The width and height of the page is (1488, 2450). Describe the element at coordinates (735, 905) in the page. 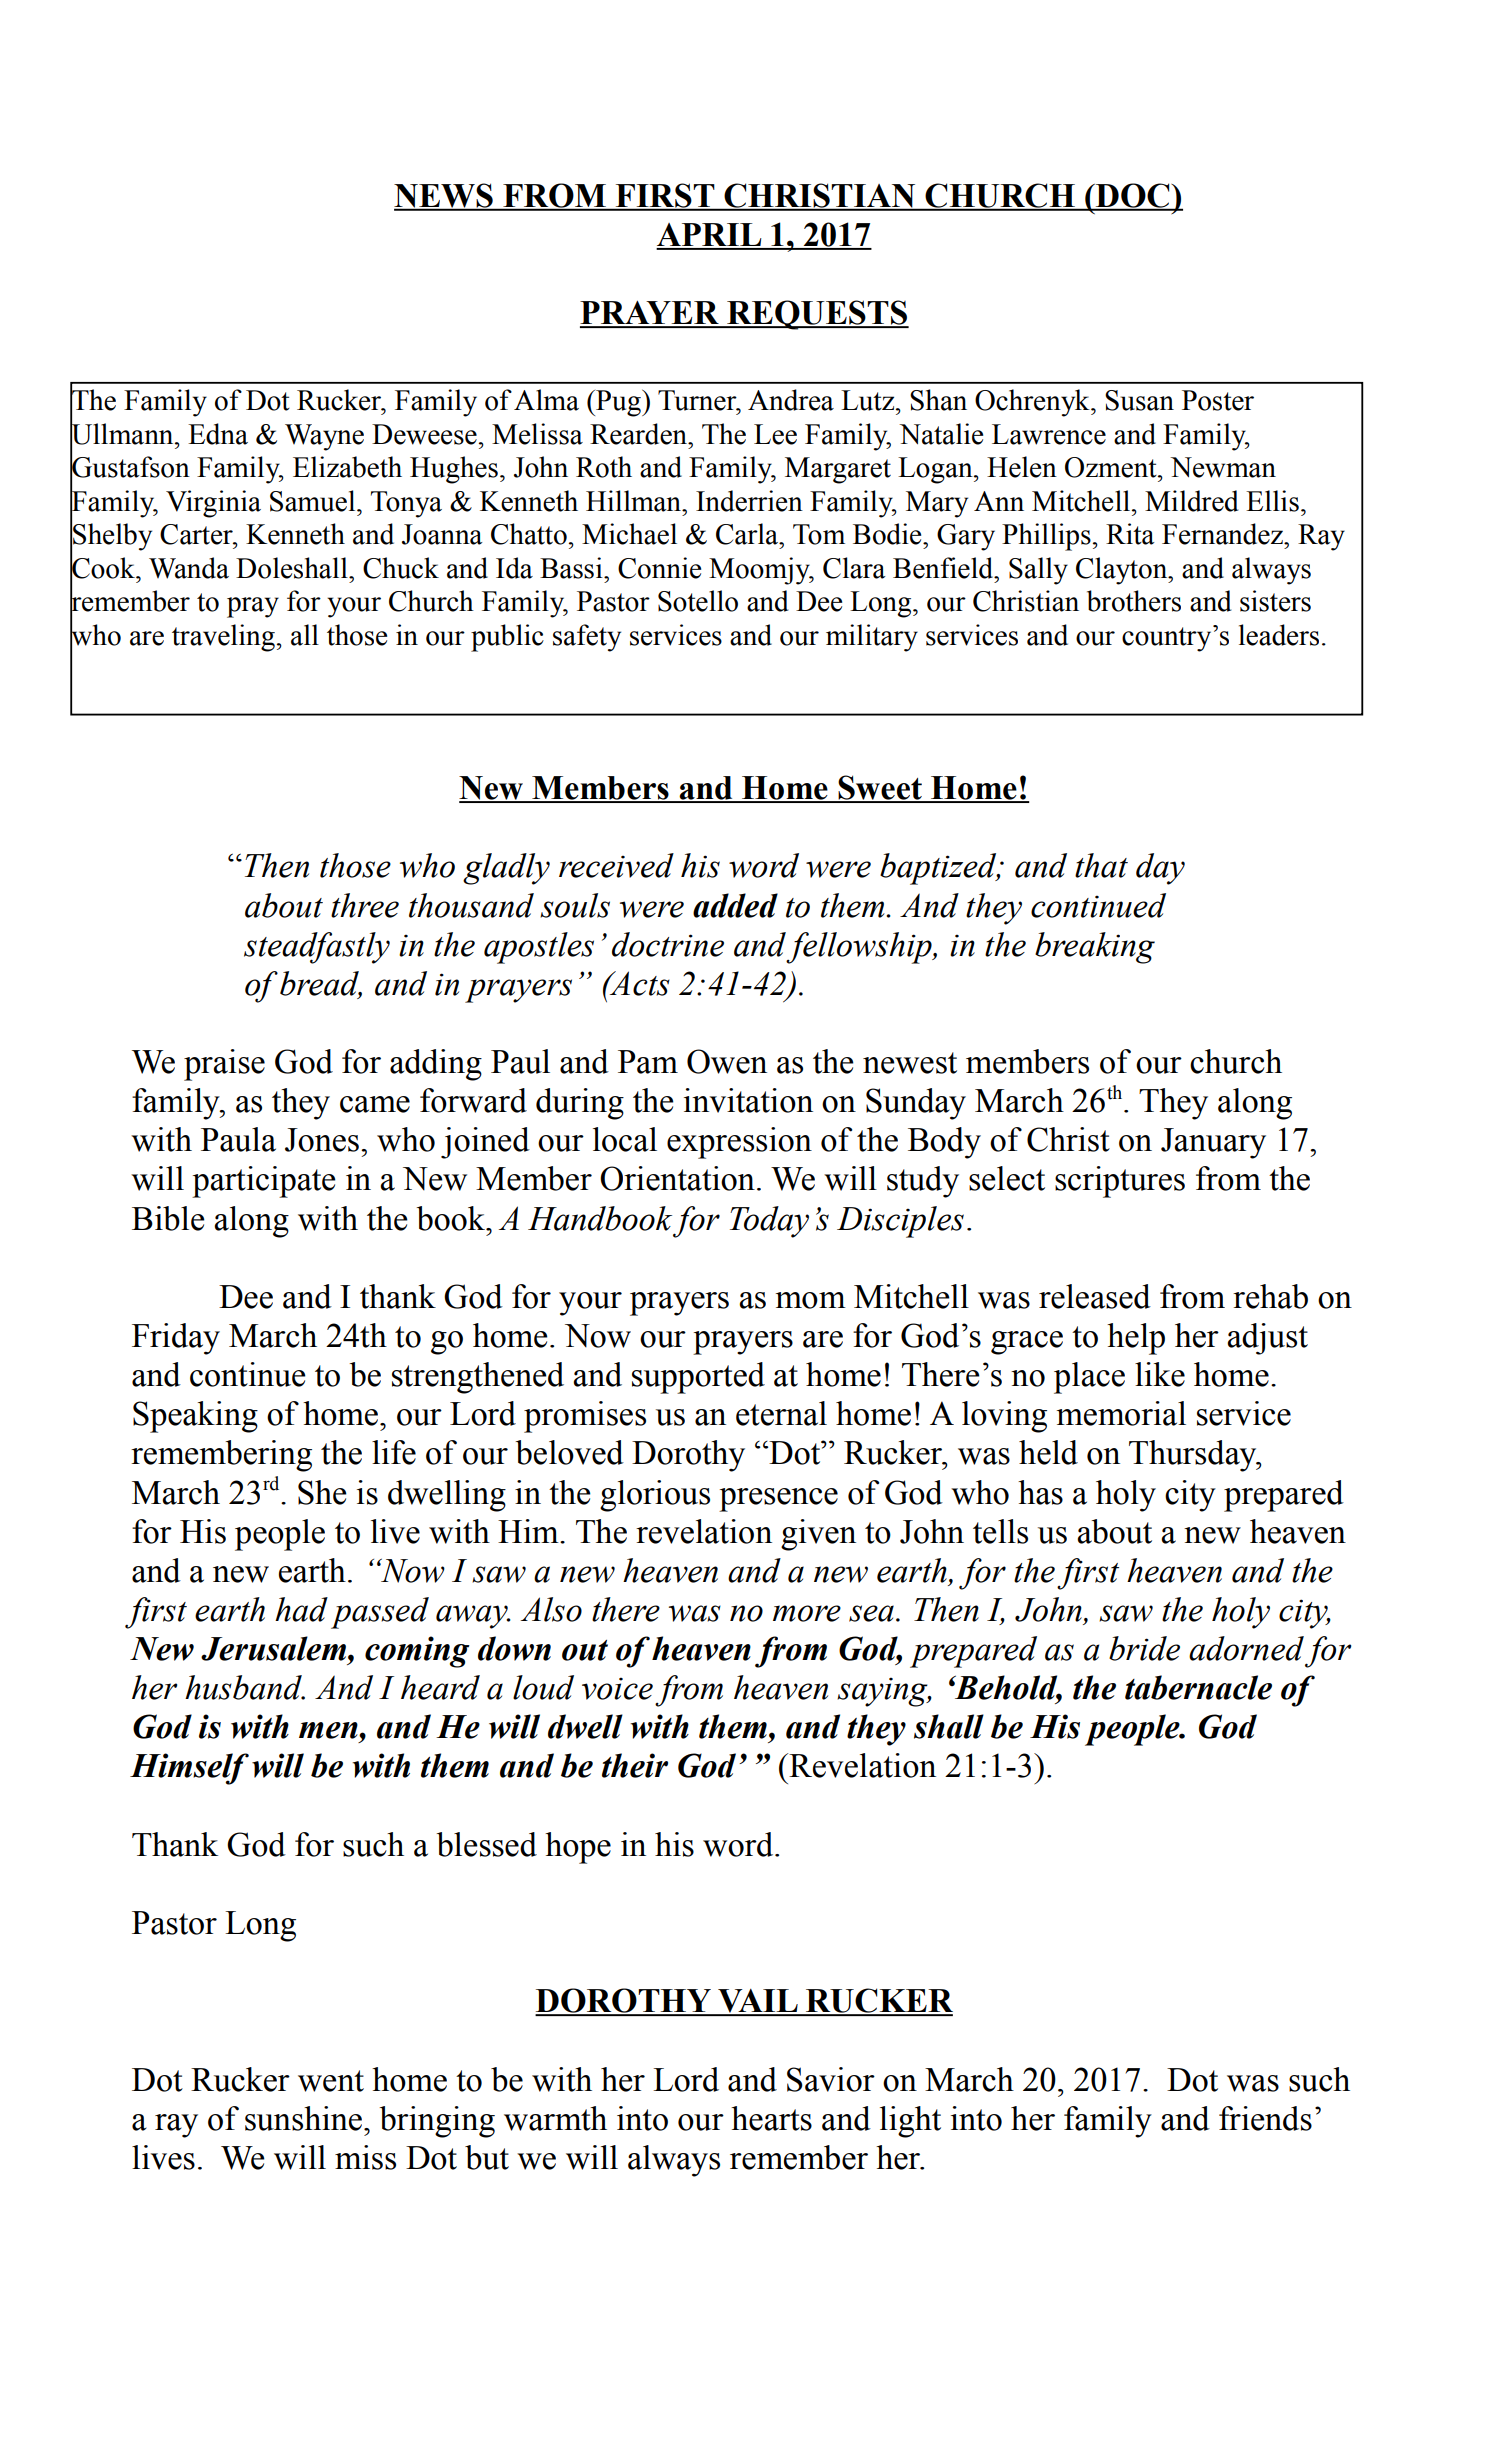

I see `added` at that location.
